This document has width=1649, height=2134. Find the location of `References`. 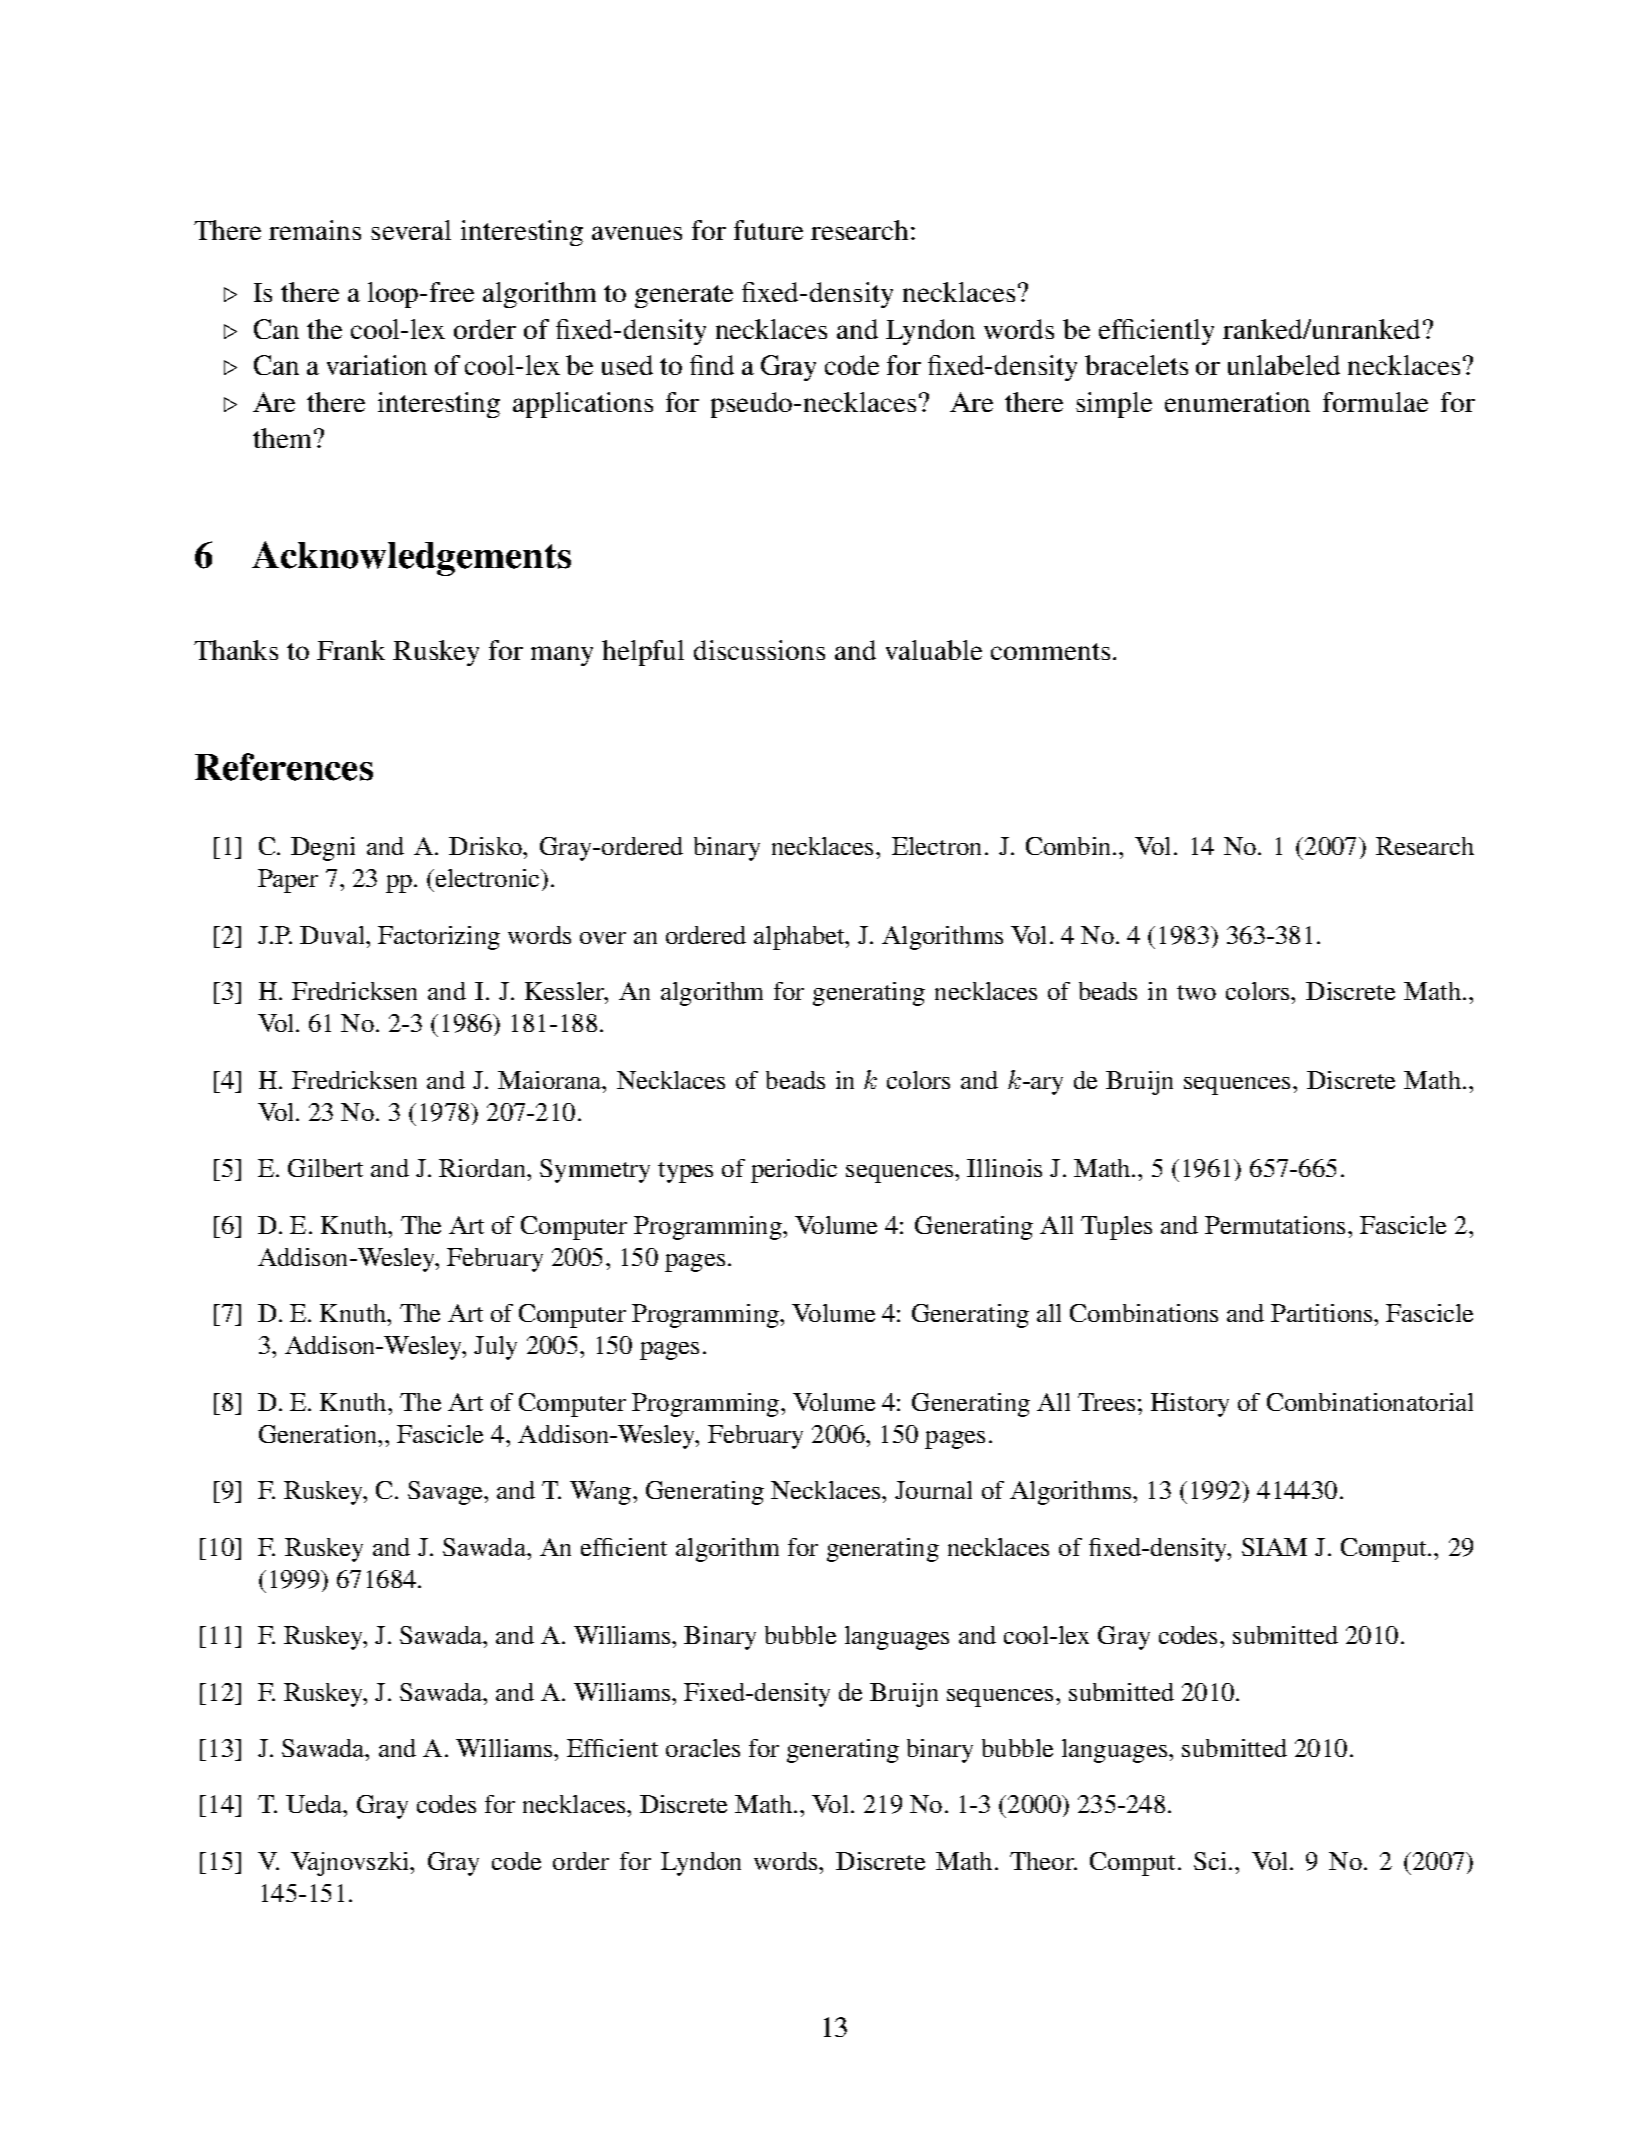

References is located at coordinates (284, 767).
